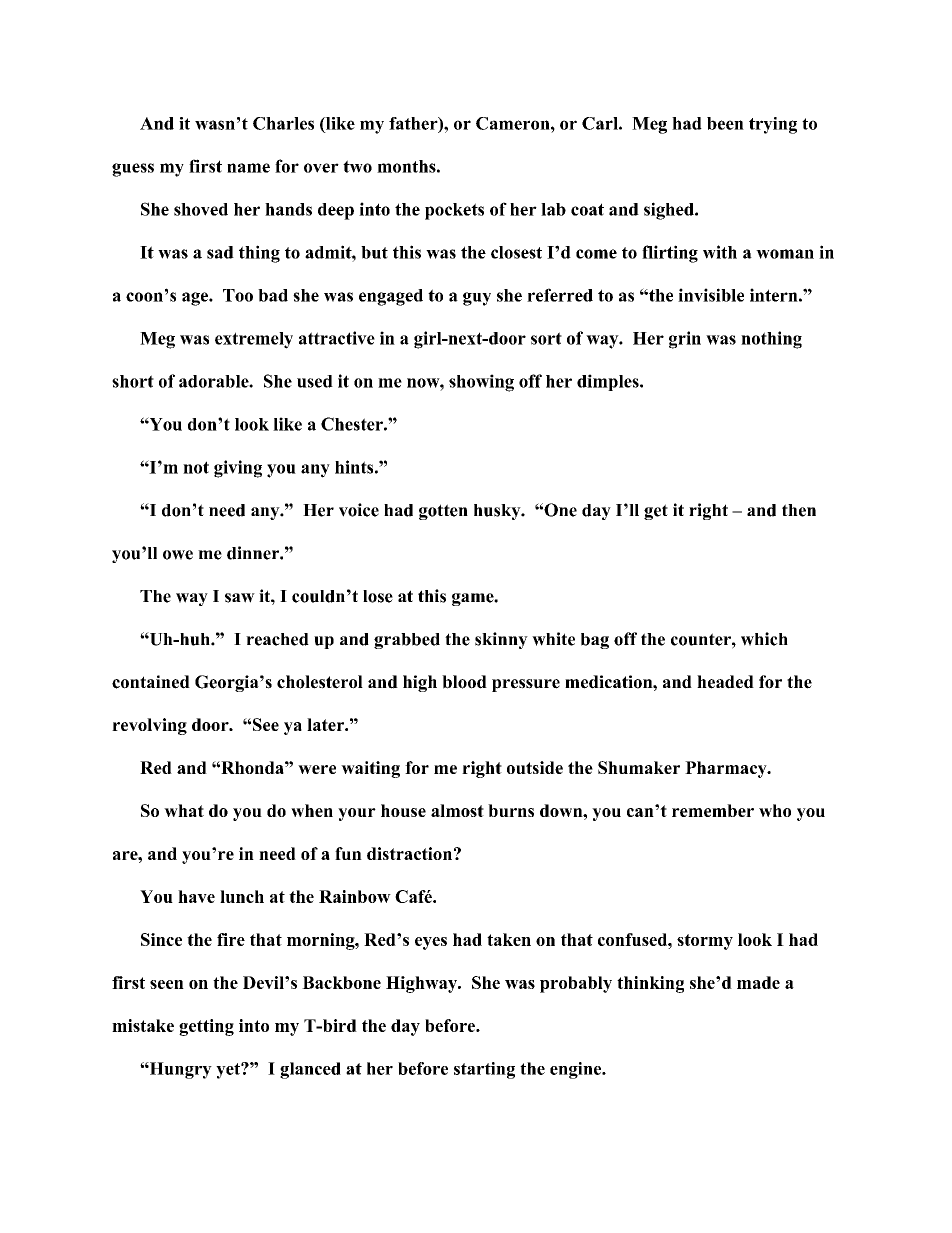 This page has width=952, height=1233. What do you see at coordinates (764, 639) in the page?
I see `which` at bounding box center [764, 639].
